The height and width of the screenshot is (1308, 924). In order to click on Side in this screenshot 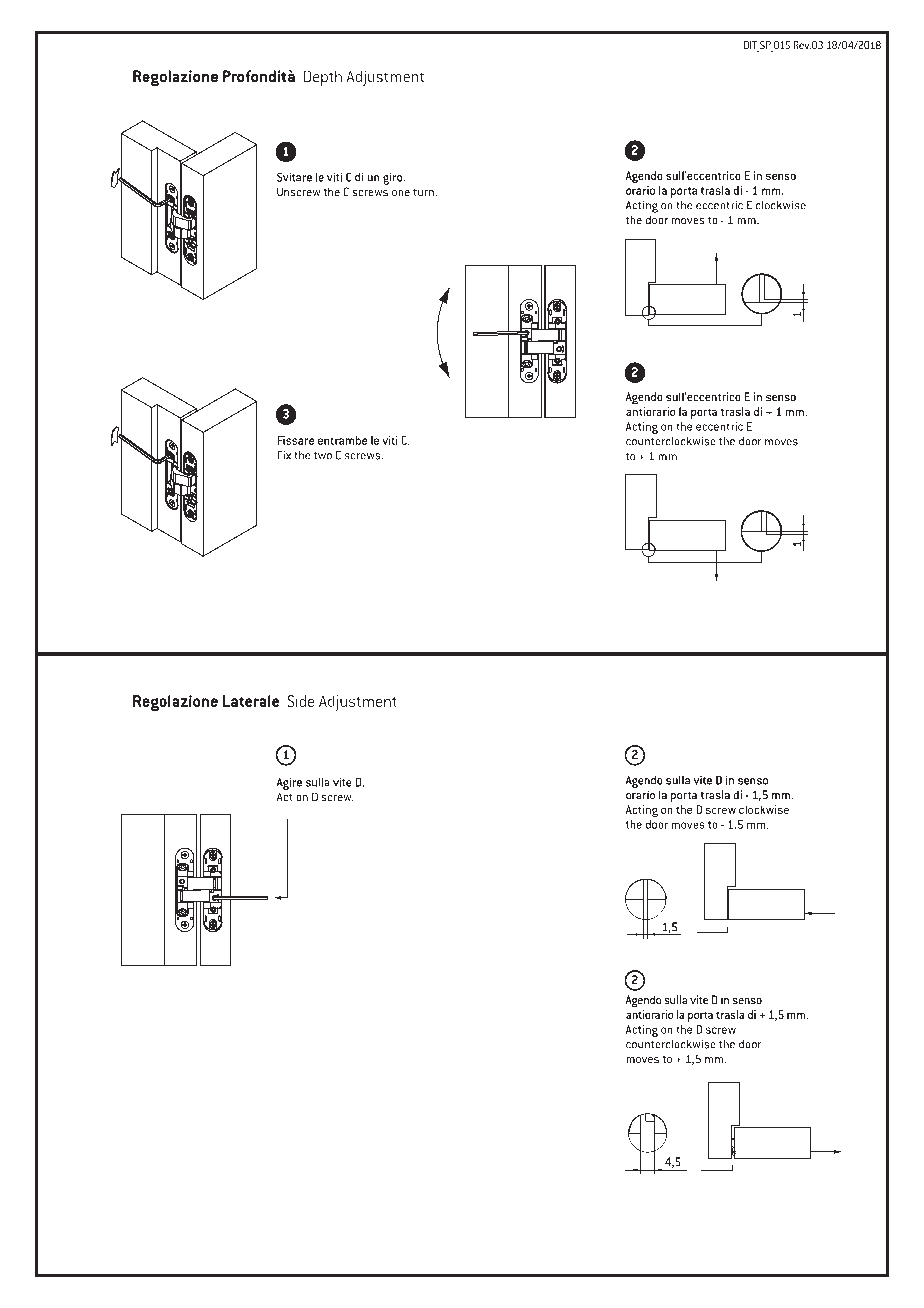, I will do `click(301, 701)`.
